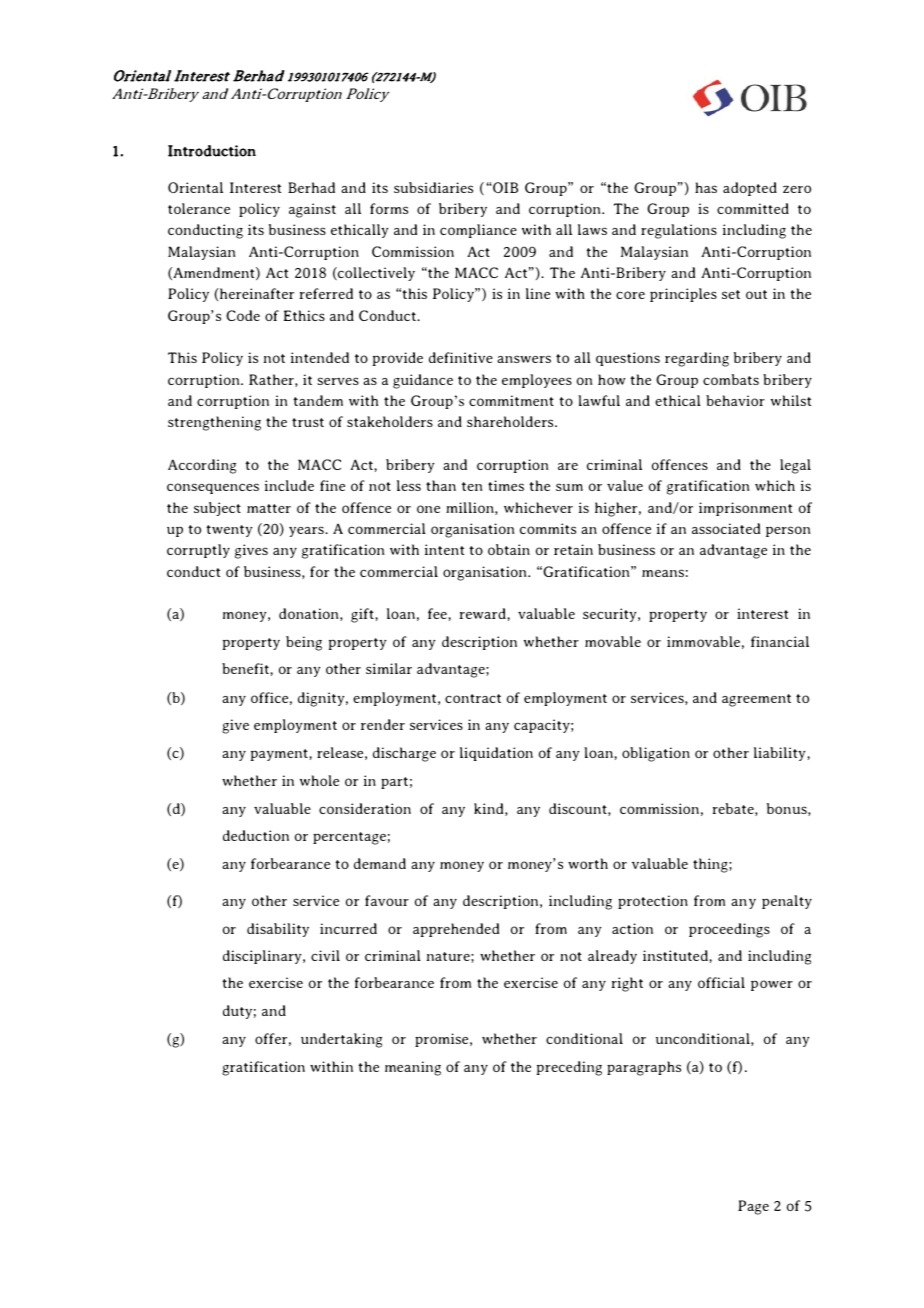 This document has height=1308, width=924. Describe the element at coordinates (478, 231) in the document. I see `compliance` at that location.
